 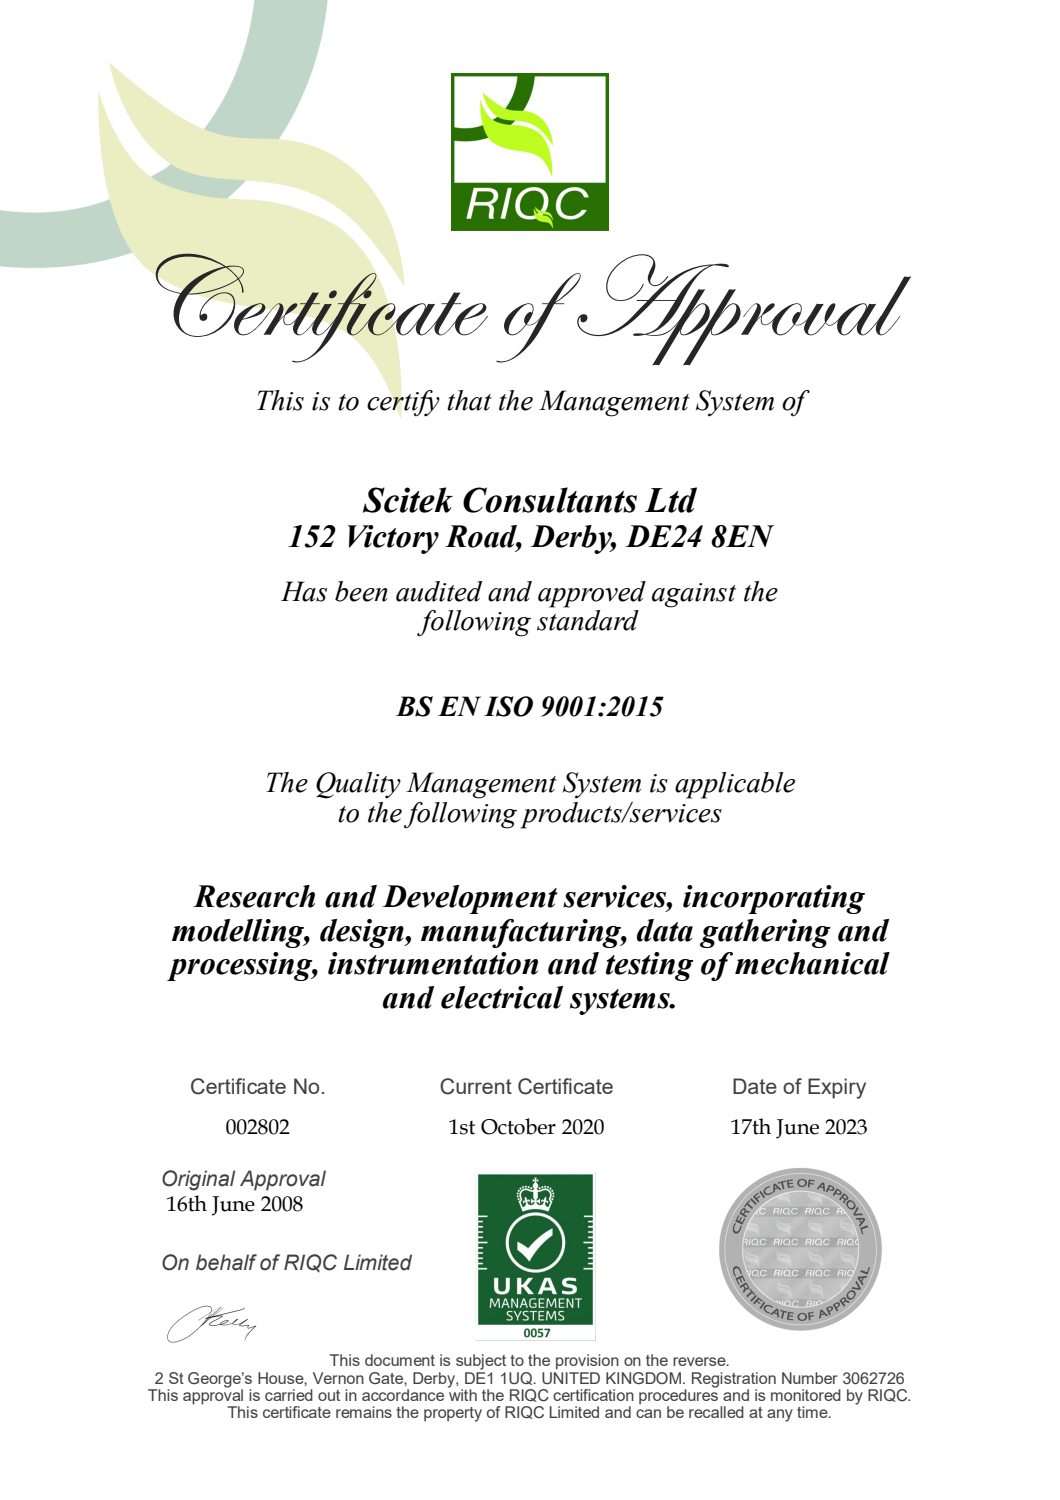 I want to click on carried, so click(x=289, y=1395).
